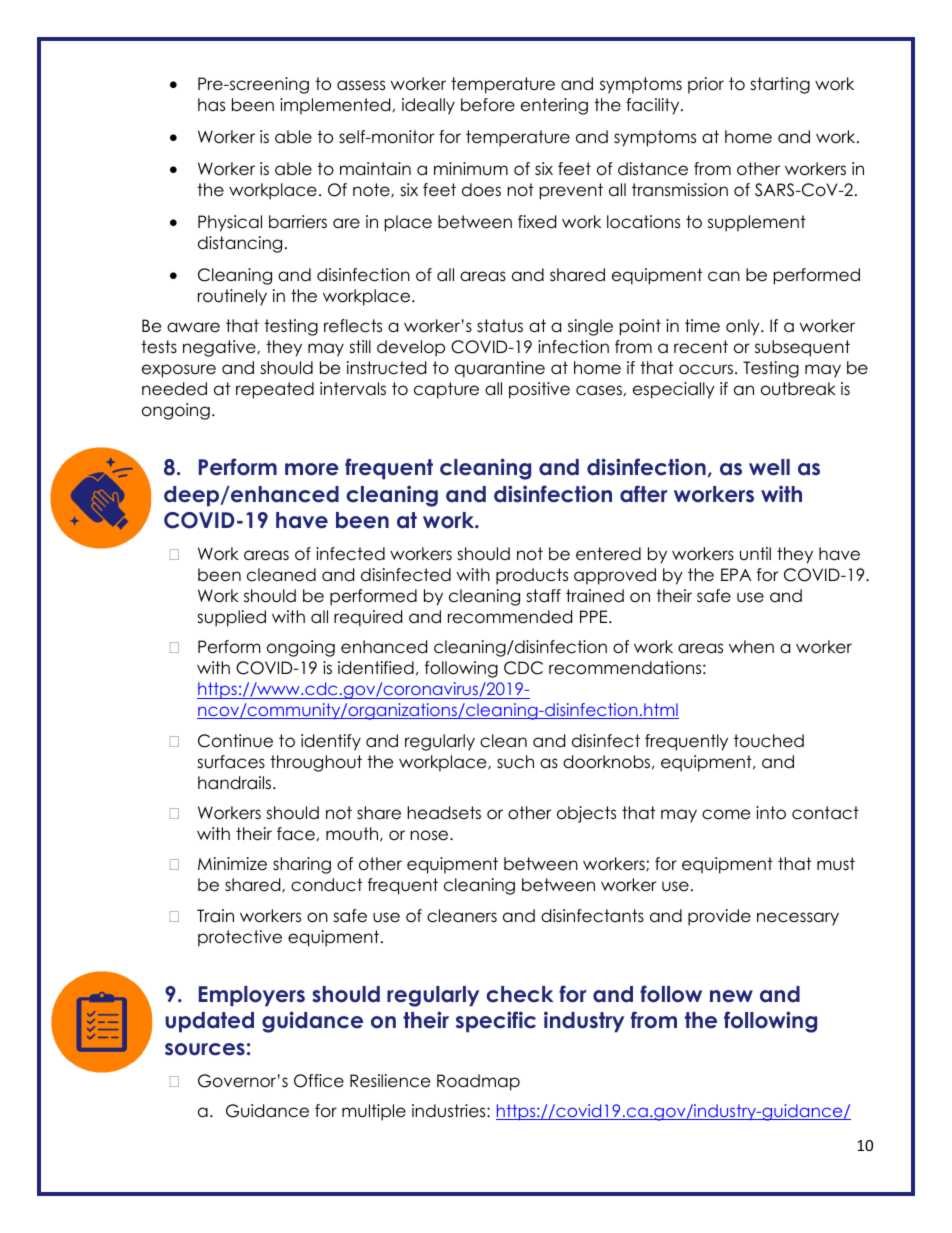 The image size is (952, 1233). I want to click on before, so click(488, 105).
